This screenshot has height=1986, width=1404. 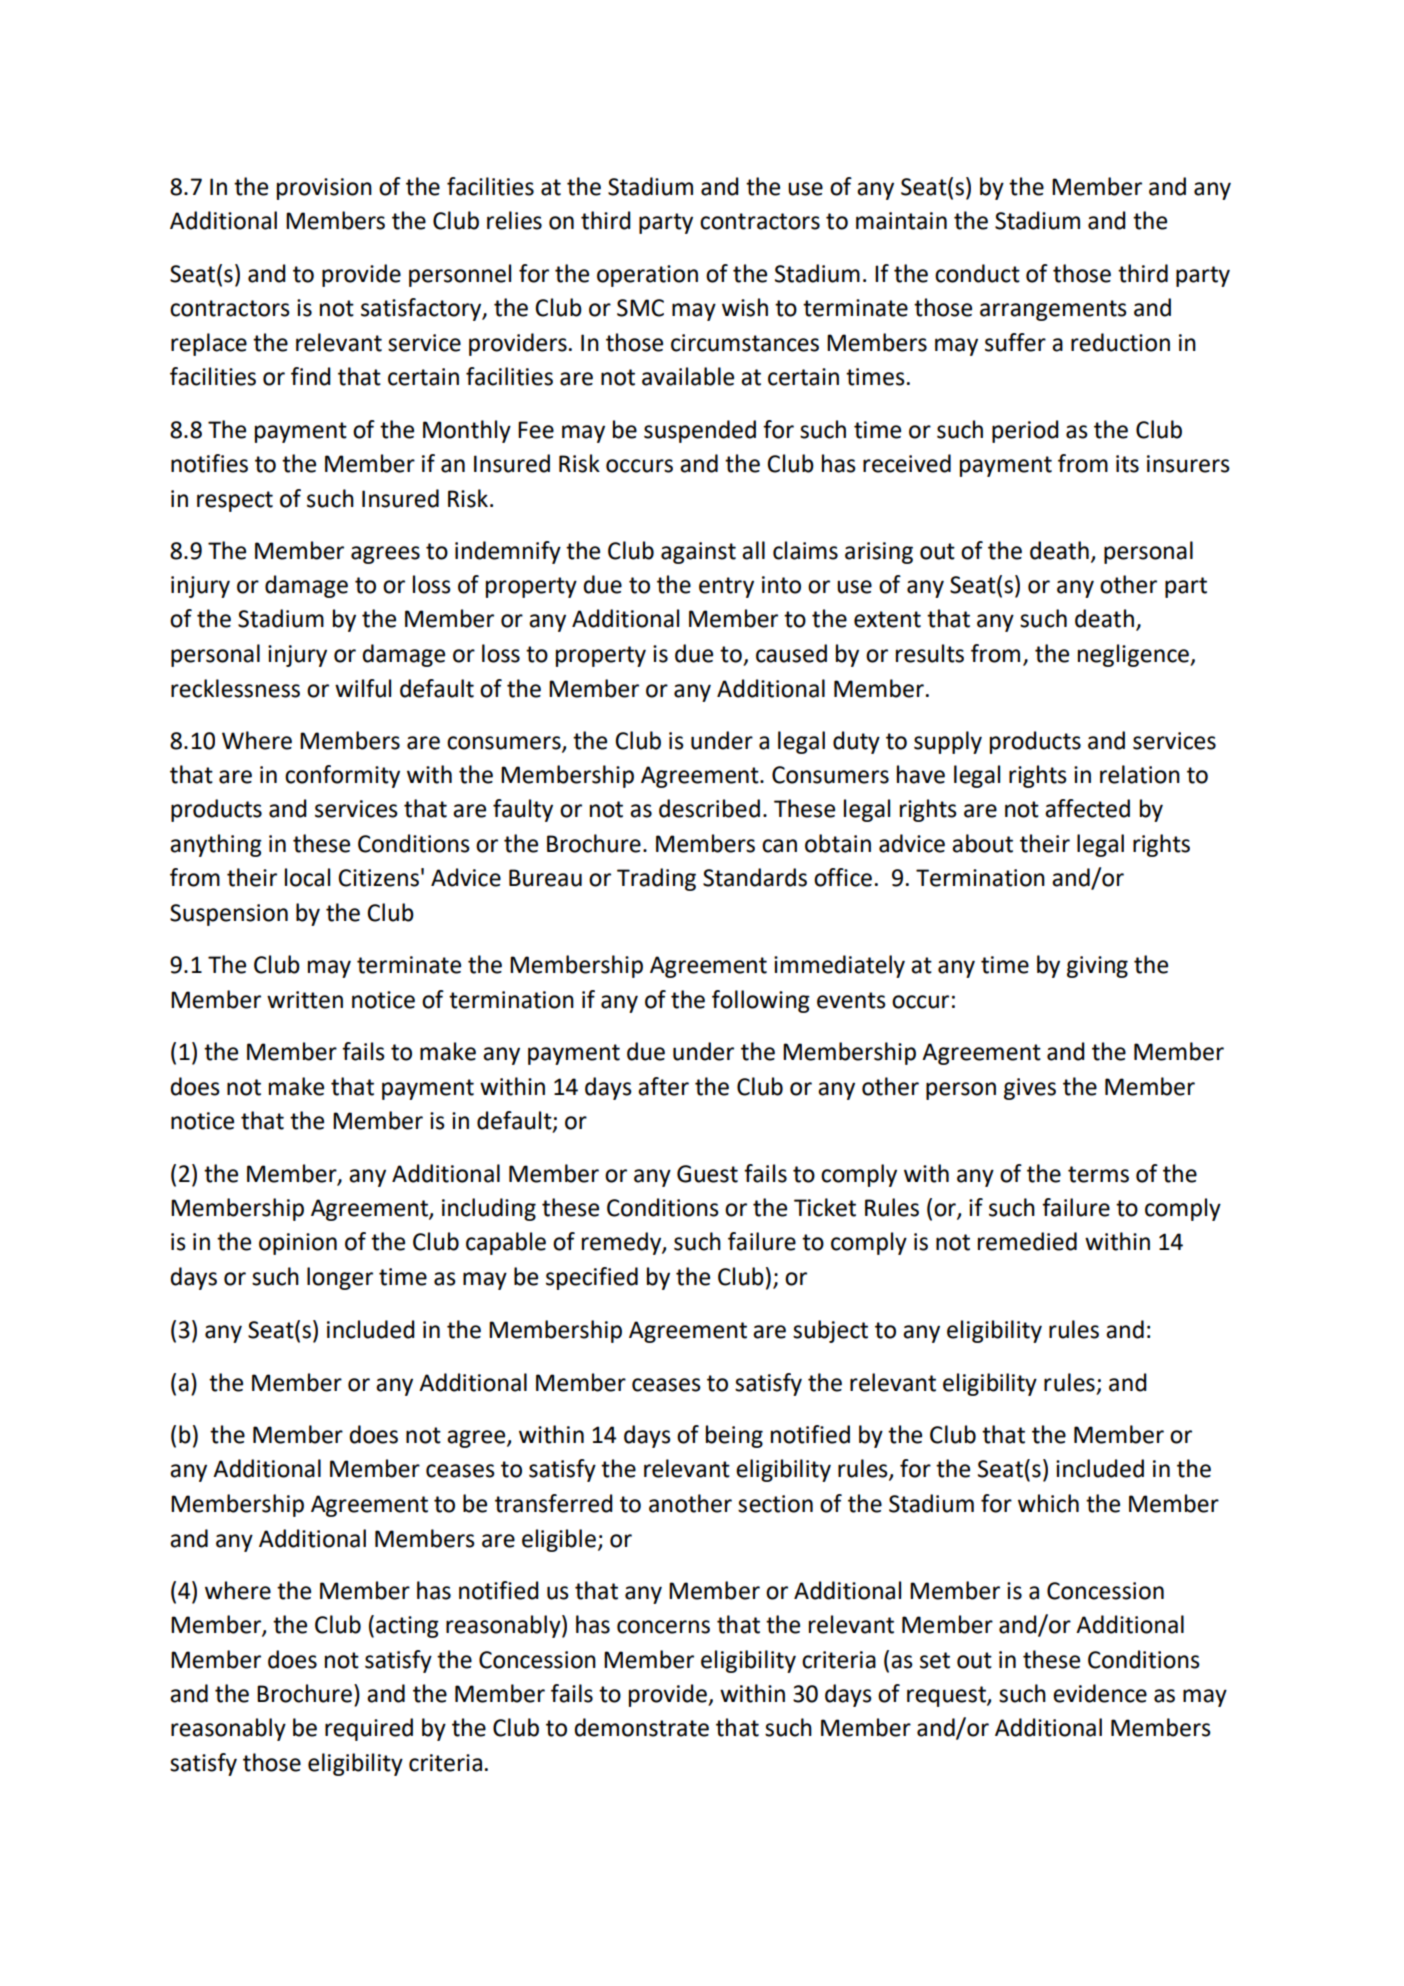 I want to click on remedied, so click(x=1027, y=1241).
